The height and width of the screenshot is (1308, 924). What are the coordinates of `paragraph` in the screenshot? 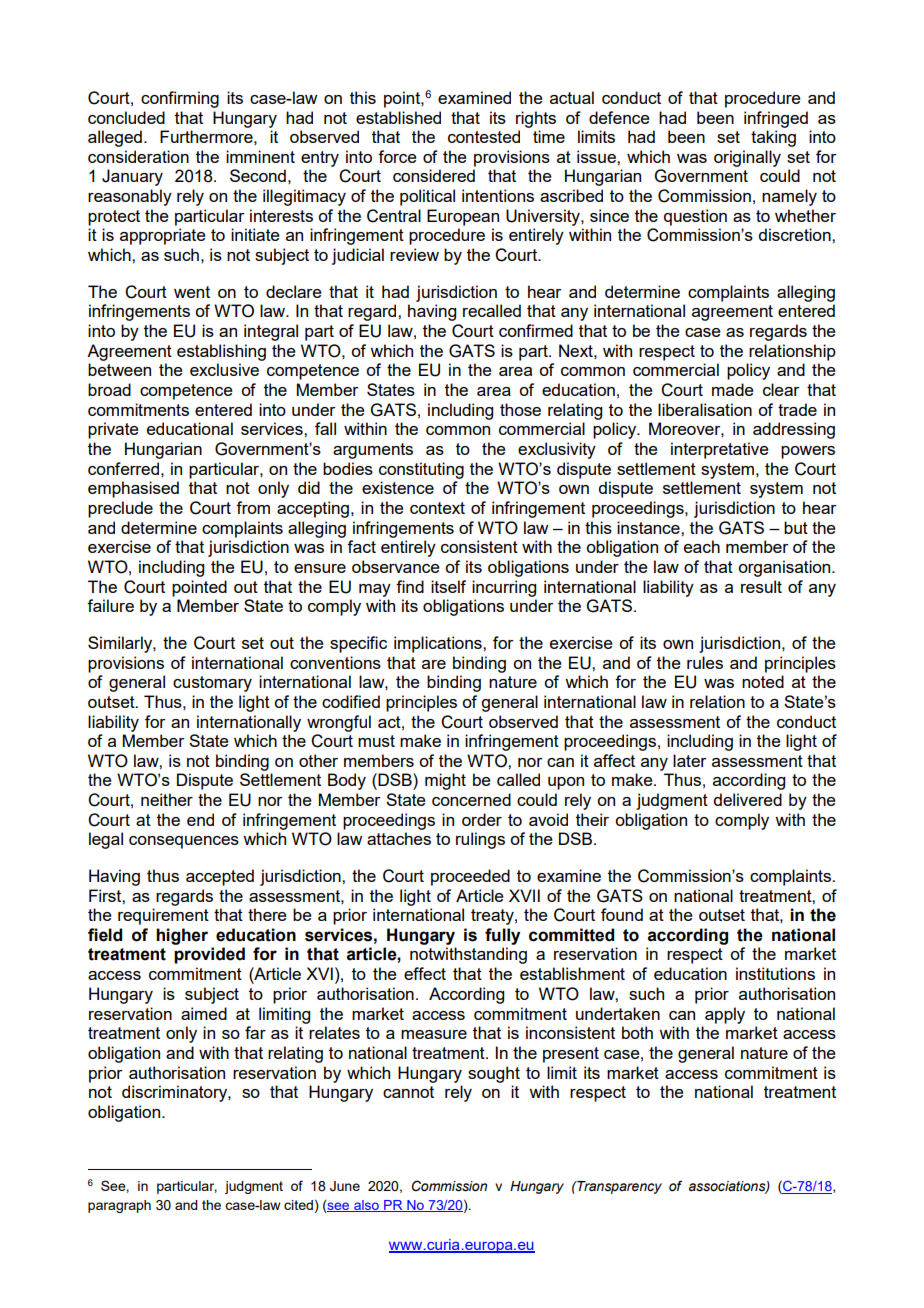 It's located at (119, 1206).
